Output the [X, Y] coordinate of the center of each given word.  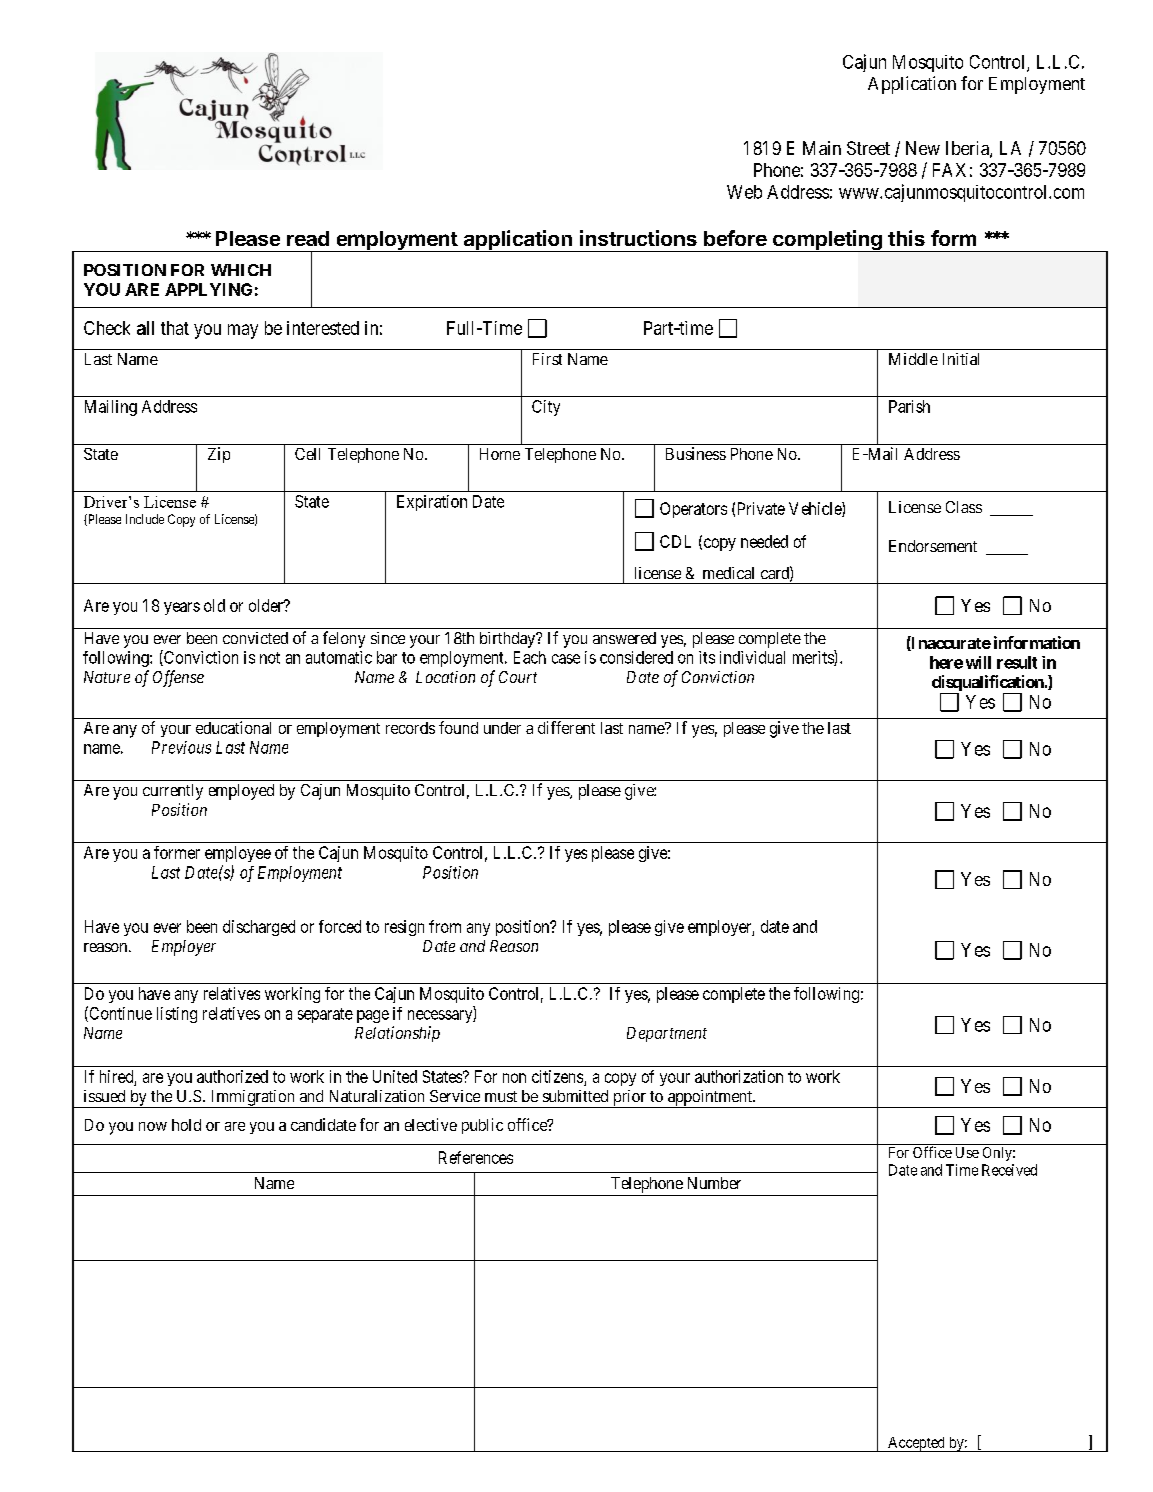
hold [186, 1125]
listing [177, 1015]
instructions [638, 238]
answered [624, 638]
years [182, 608]
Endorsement [933, 546]
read [308, 238]
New [923, 148]
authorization [739, 1076]
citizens [557, 1076]
